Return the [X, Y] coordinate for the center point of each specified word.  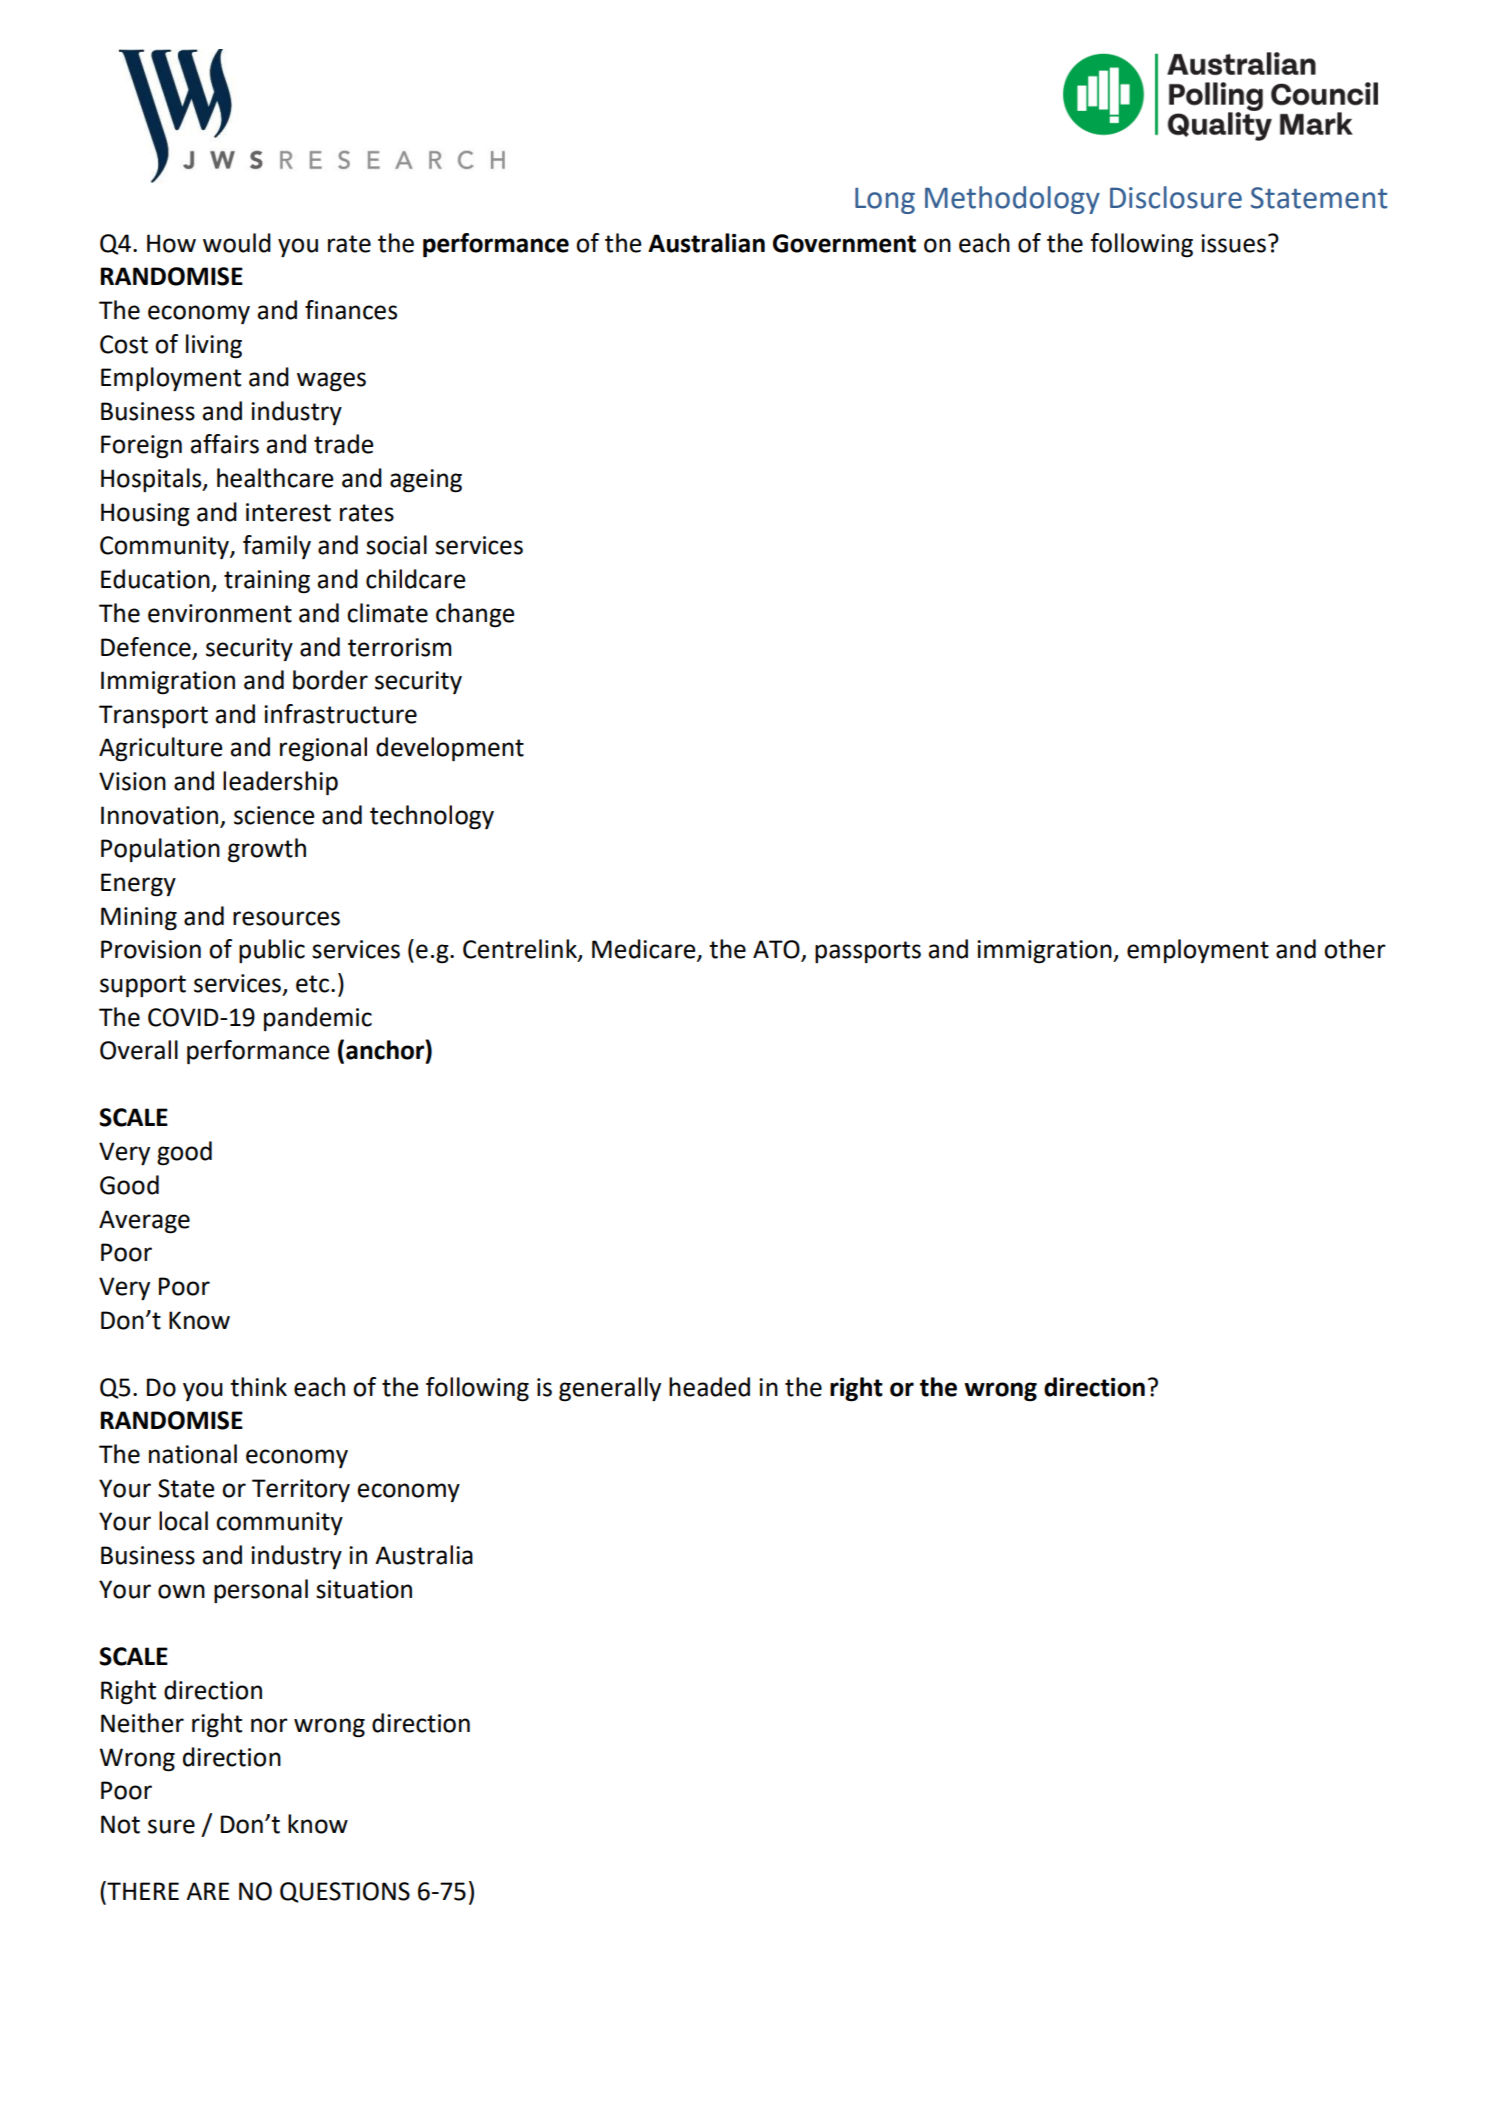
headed [709, 1387]
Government [844, 243]
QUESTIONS [345, 1892]
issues [1233, 243]
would [237, 243]
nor [269, 1725]
